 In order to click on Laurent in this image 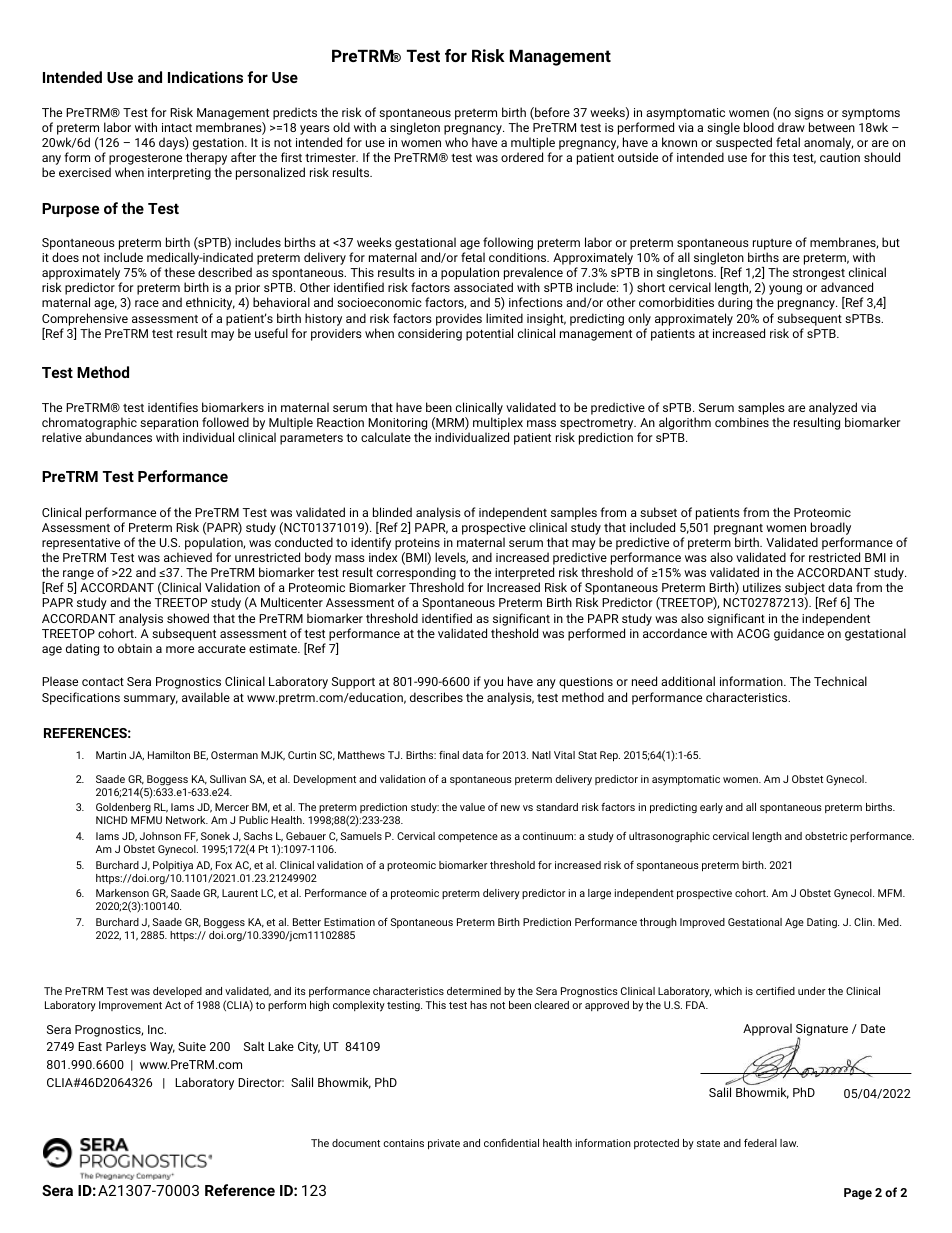, I will do `click(240, 893)`.
